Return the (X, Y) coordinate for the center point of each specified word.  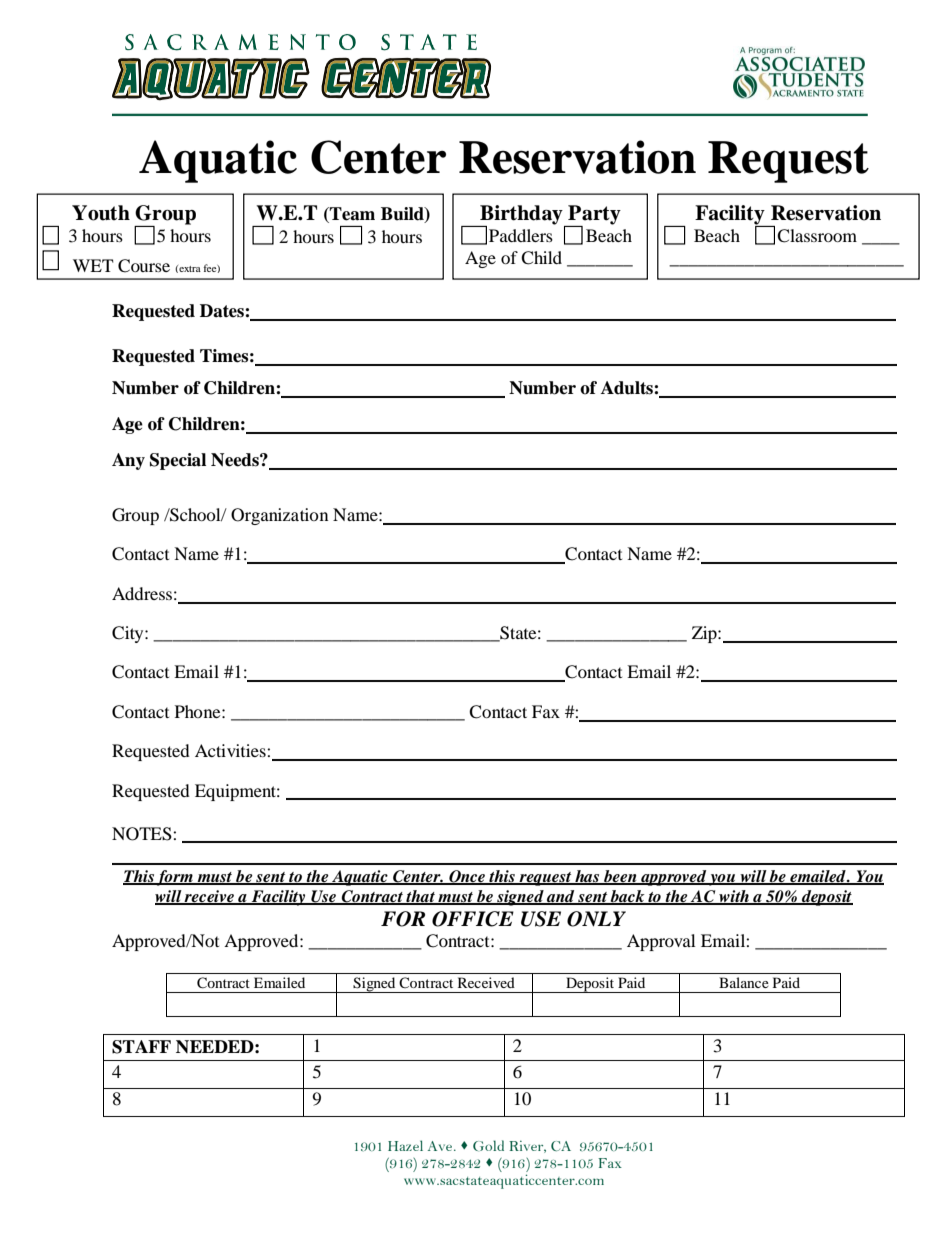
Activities (231, 750)
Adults (628, 388)
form (175, 878)
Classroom (817, 236)
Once (467, 877)
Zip (705, 634)
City (129, 634)
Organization (279, 516)
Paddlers (521, 235)
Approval (661, 942)
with (734, 897)
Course (144, 266)
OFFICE (473, 919)
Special (178, 461)
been (620, 877)
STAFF (141, 1047)
